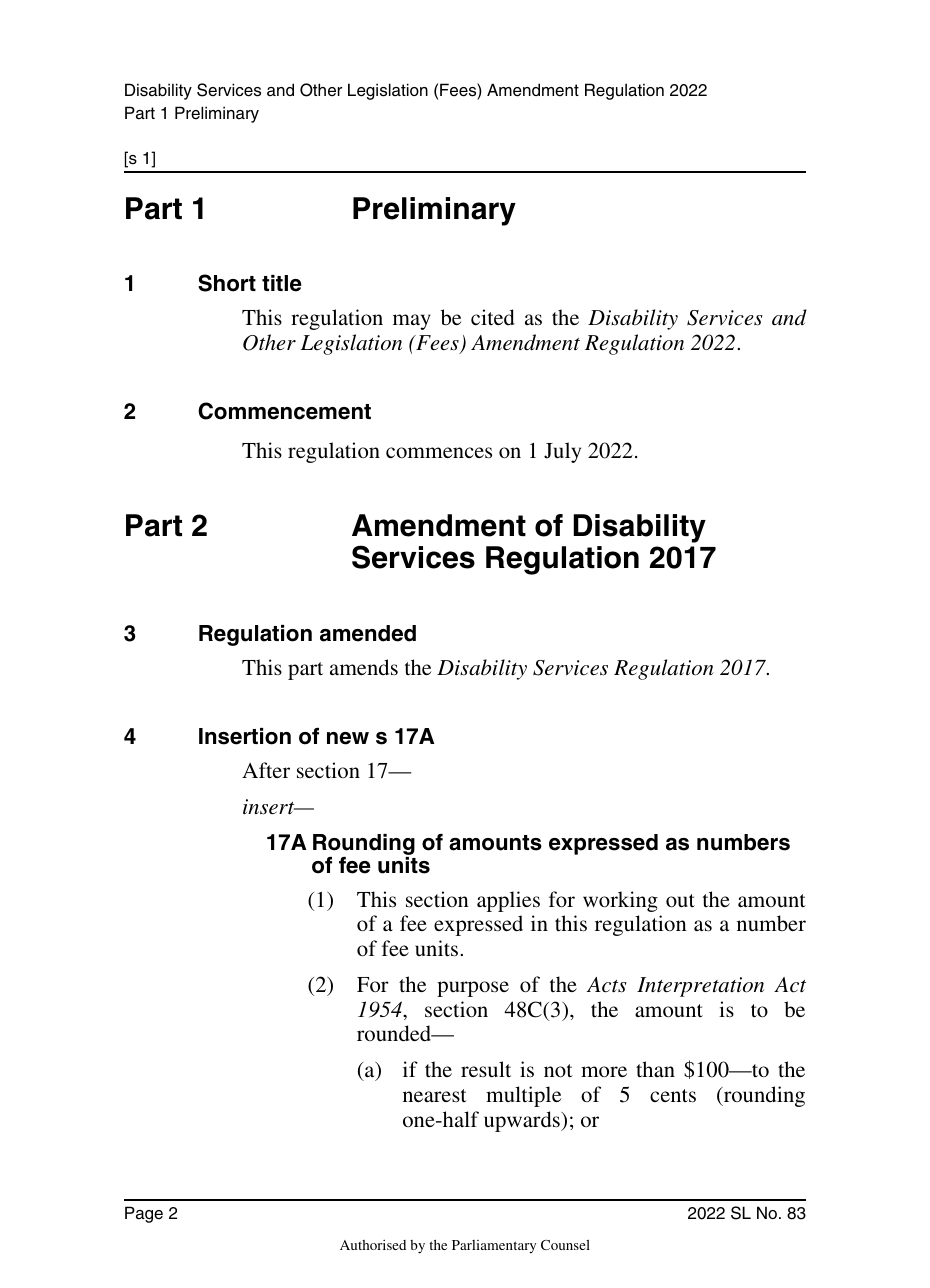 Image resolution: width=930 pixels, height=1288 pixels. Describe the element at coordinates (680, 901) in the page. I see `out` at that location.
